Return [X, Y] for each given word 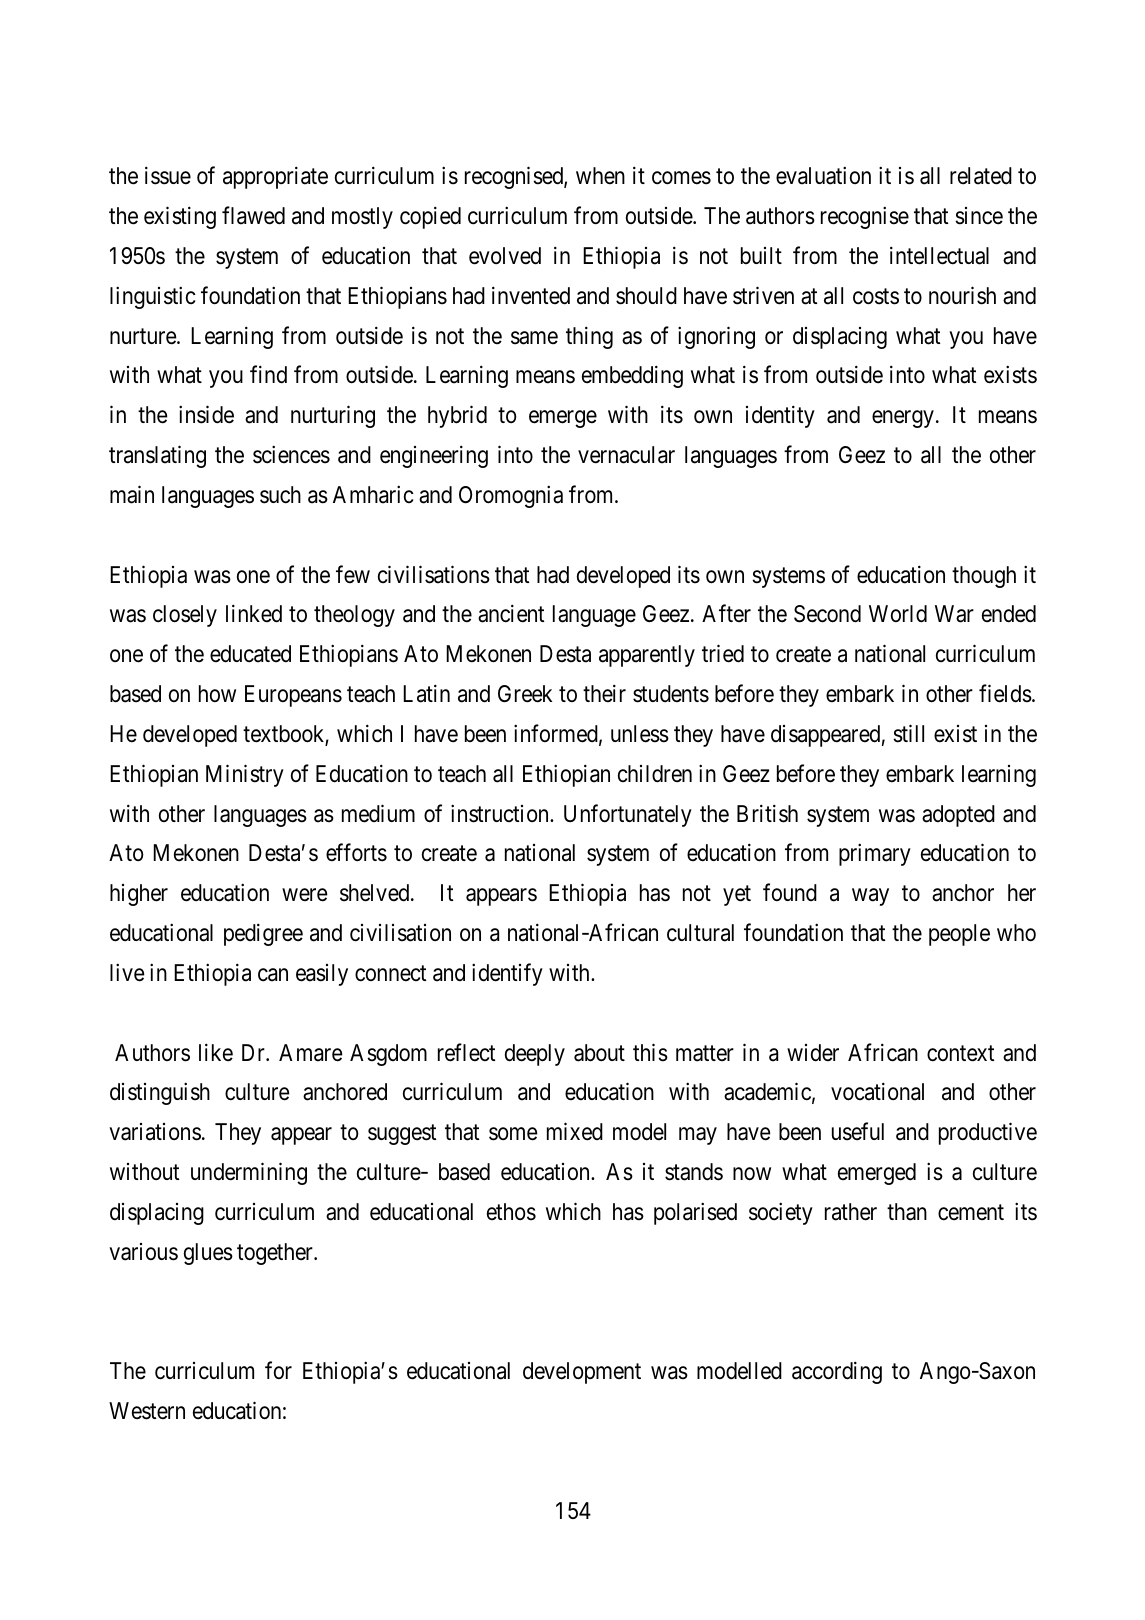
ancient [511, 614]
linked [254, 614]
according [837, 1372]
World [898, 614]
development [582, 1373]
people [959, 935]
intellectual [939, 255]
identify [507, 974]
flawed [253, 215]
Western [147, 1411]
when [600, 176]
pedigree [263, 934]
